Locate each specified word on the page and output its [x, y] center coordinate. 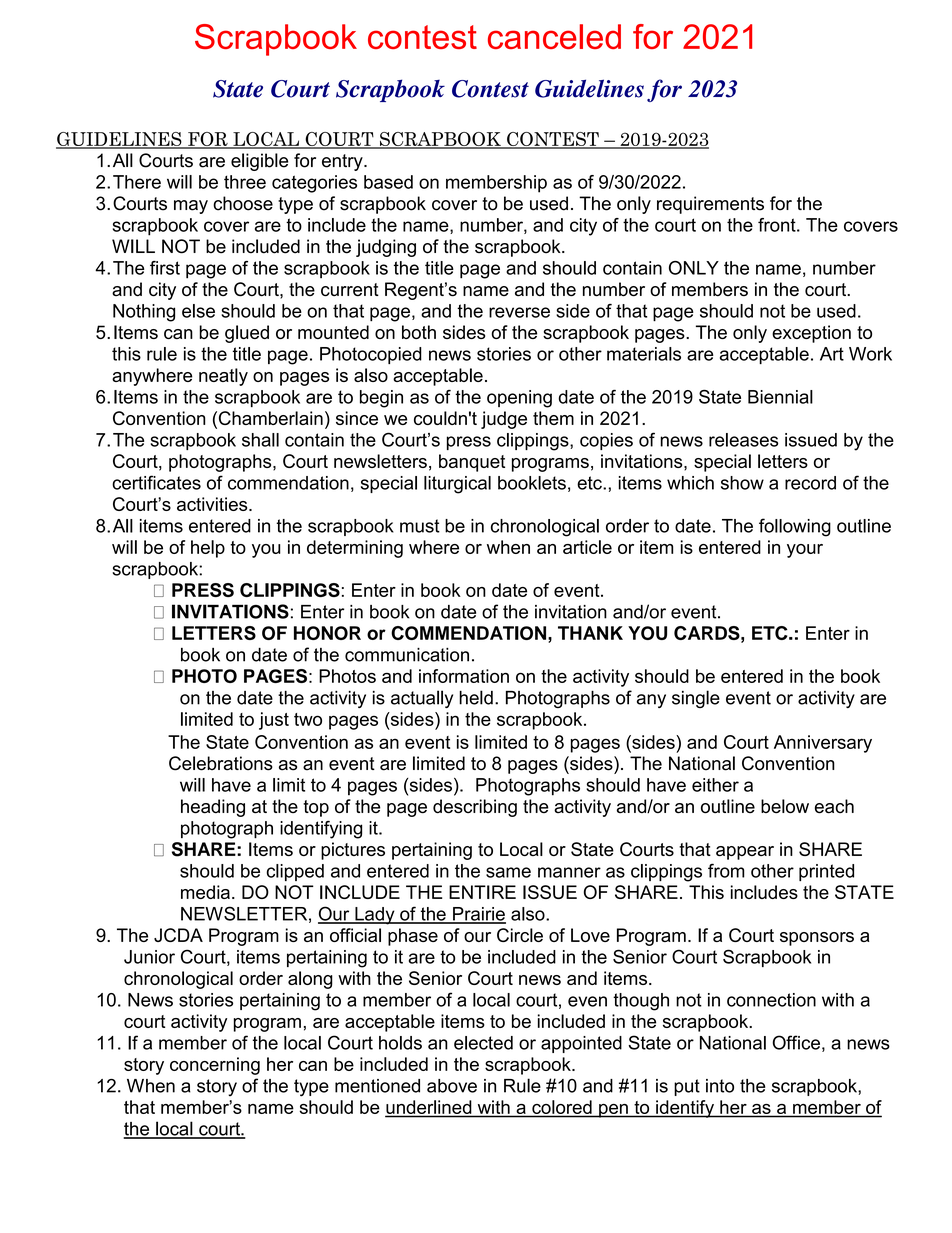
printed [826, 872]
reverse [519, 312]
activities [213, 504]
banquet [472, 463]
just [274, 721]
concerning [215, 1066]
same [508, 872]
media [205, 892]
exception [811, 334]
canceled [554, 36]
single [696, 699]
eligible [259, 162]
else [198, 311]
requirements [710, 205]
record [810, 483]
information [464, 676]
